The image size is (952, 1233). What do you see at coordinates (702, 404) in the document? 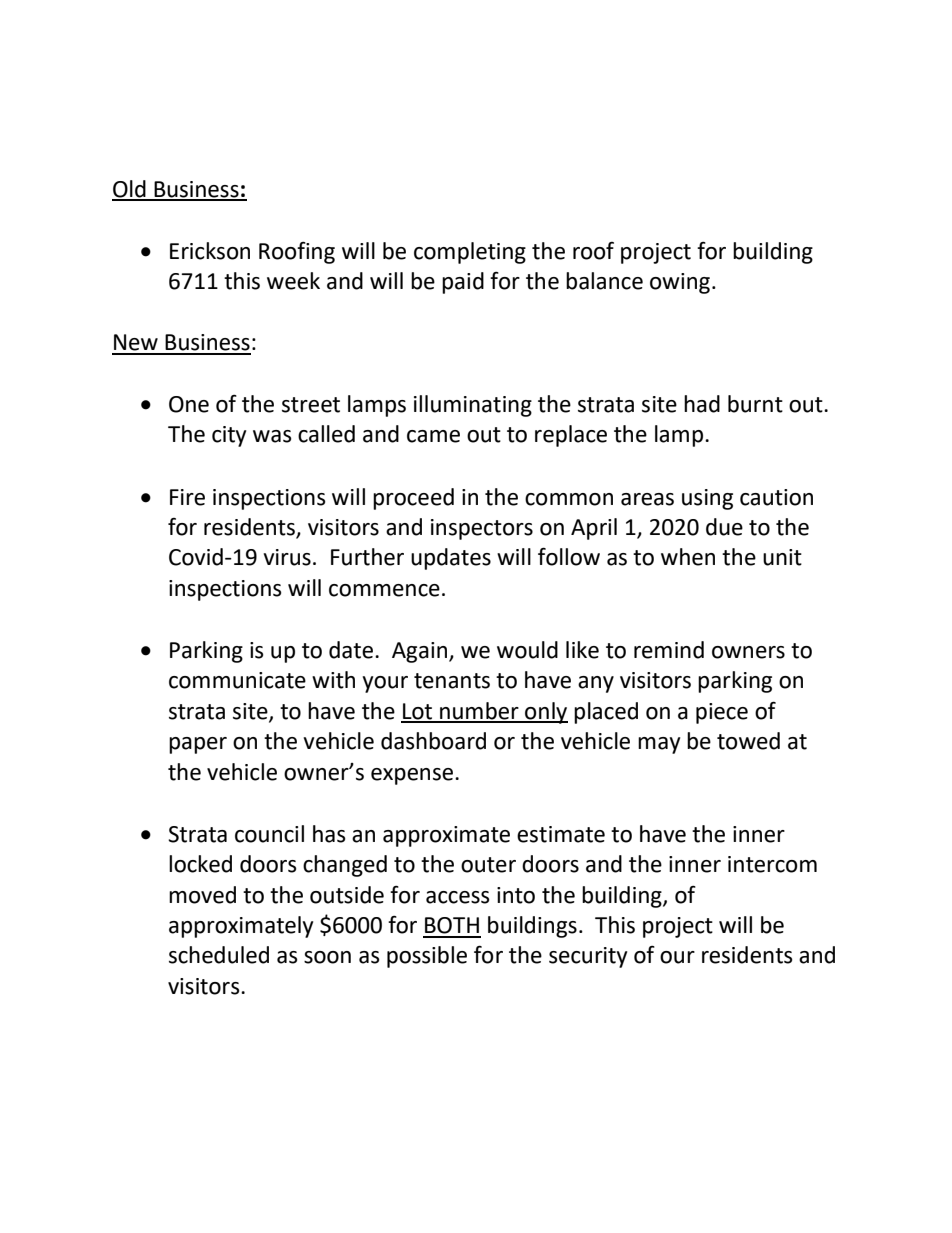
I see `had` at bounding box center [702, 404].
